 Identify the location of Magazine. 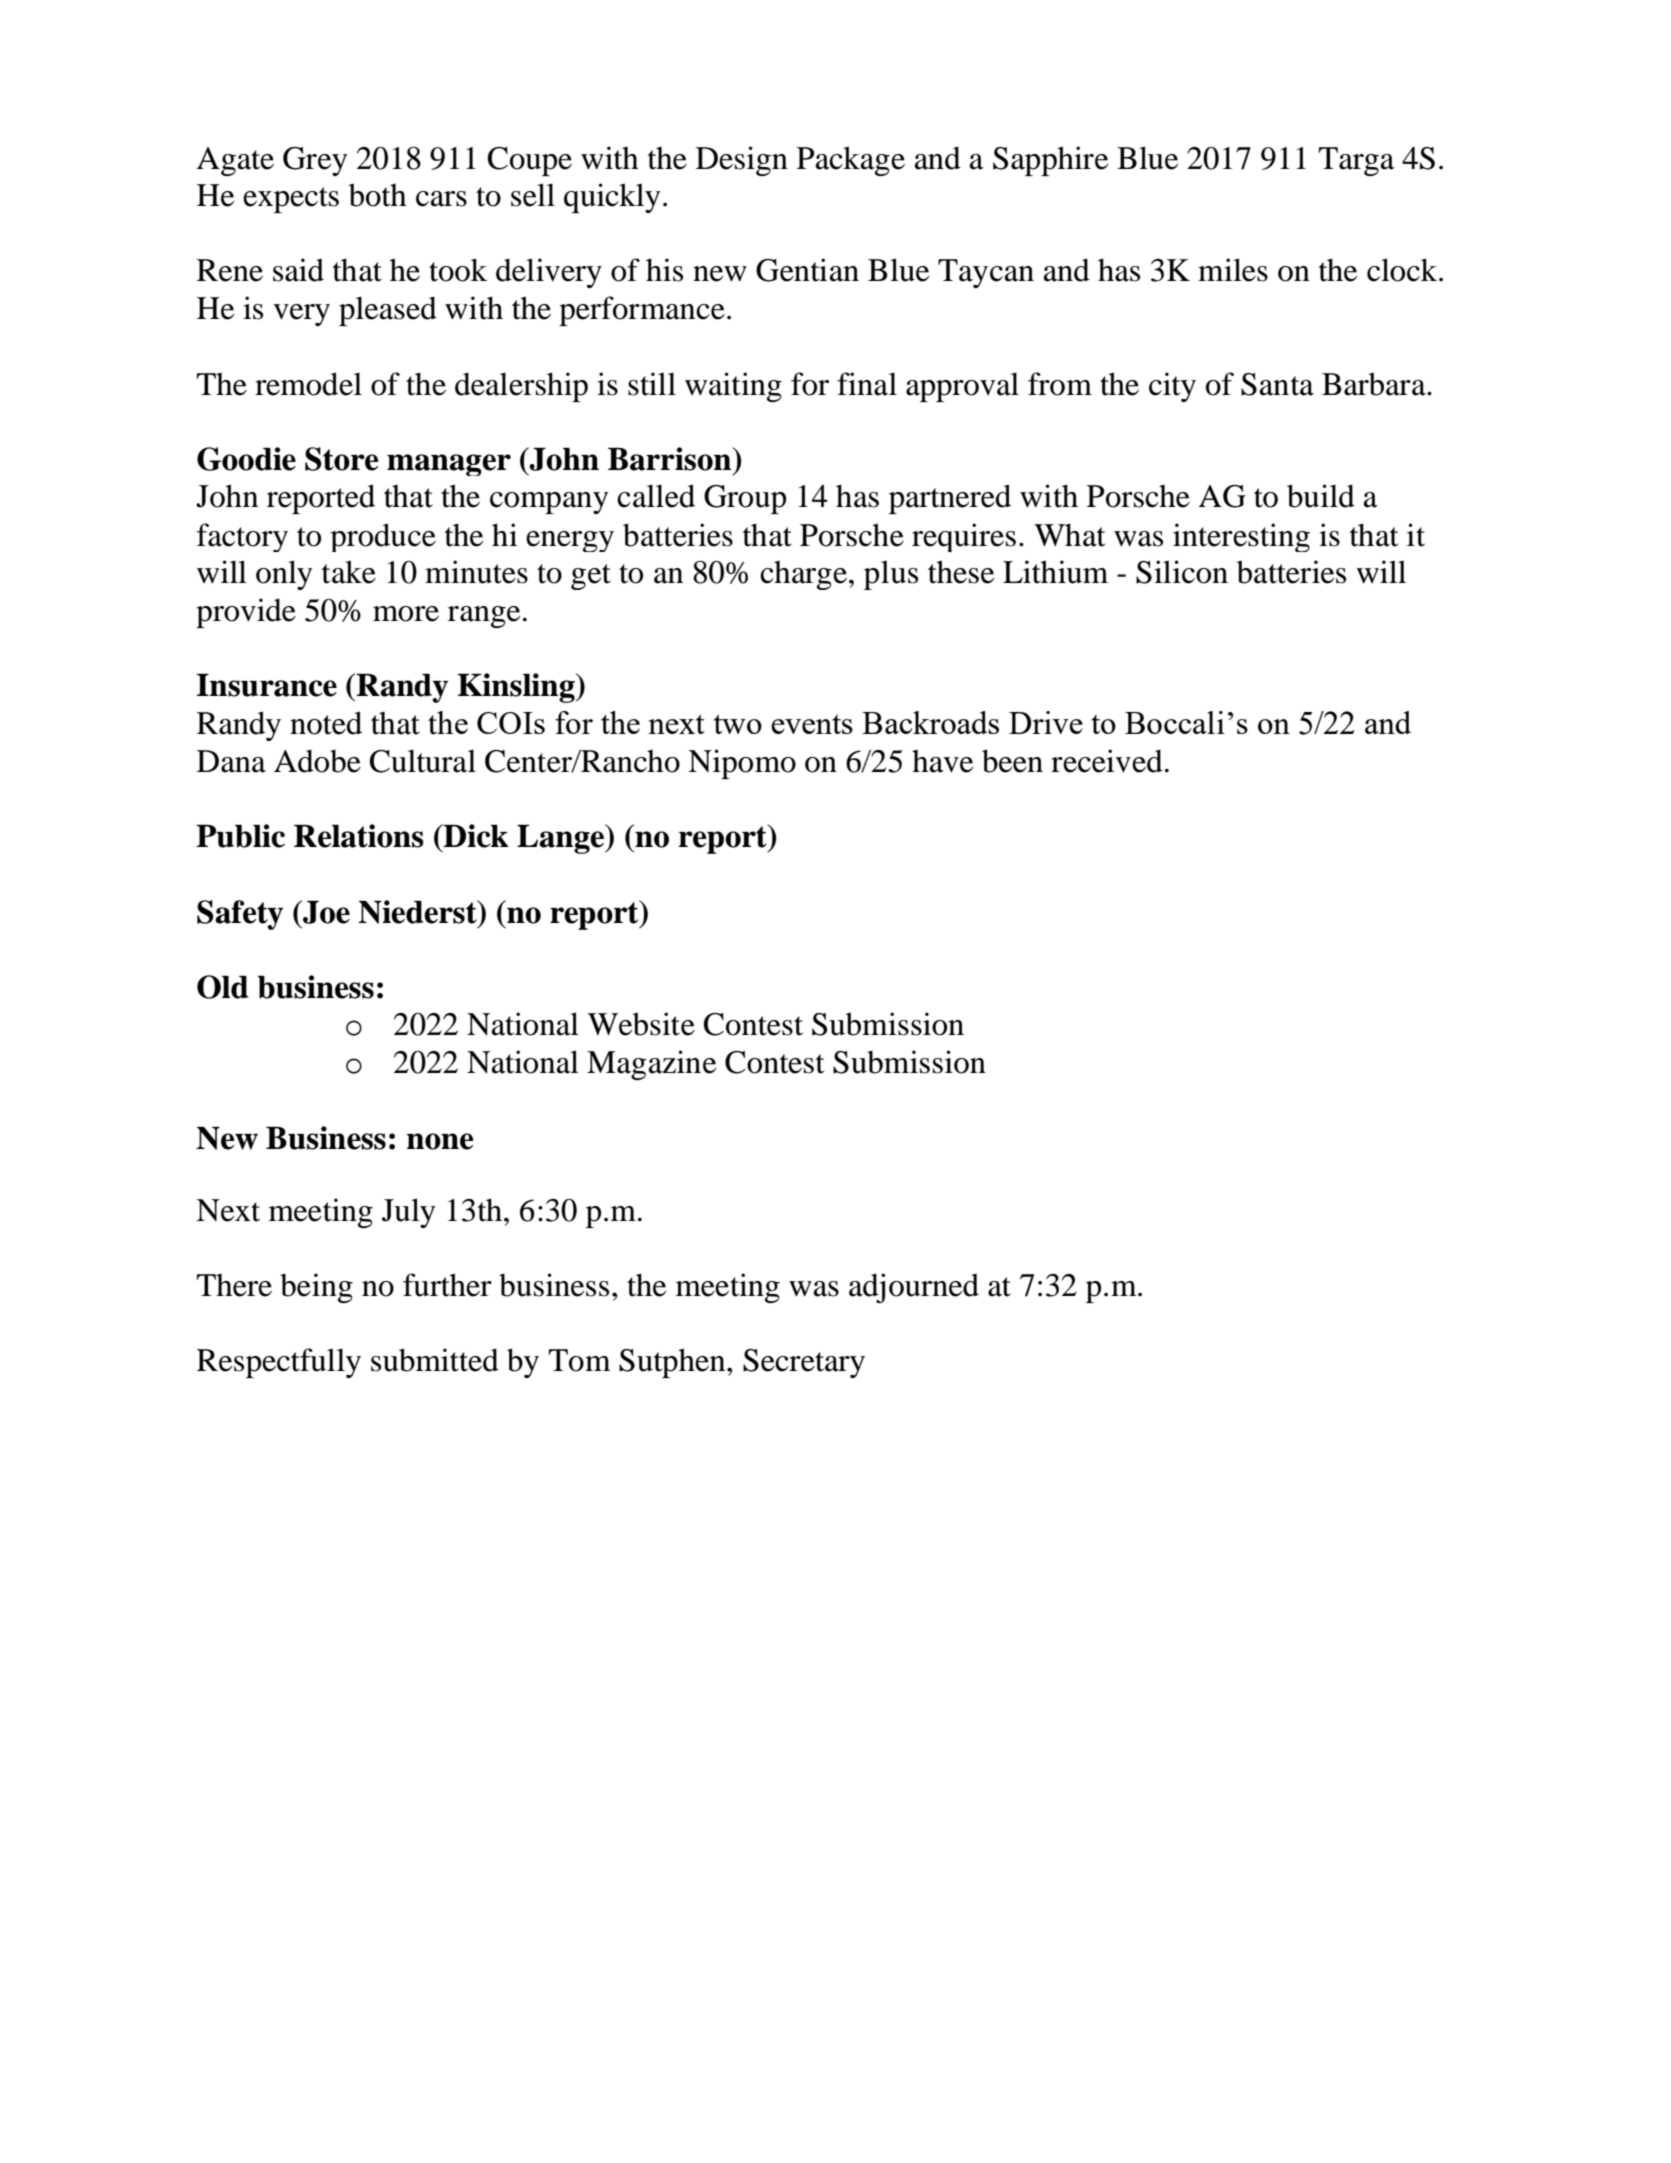
(651, 1065).
